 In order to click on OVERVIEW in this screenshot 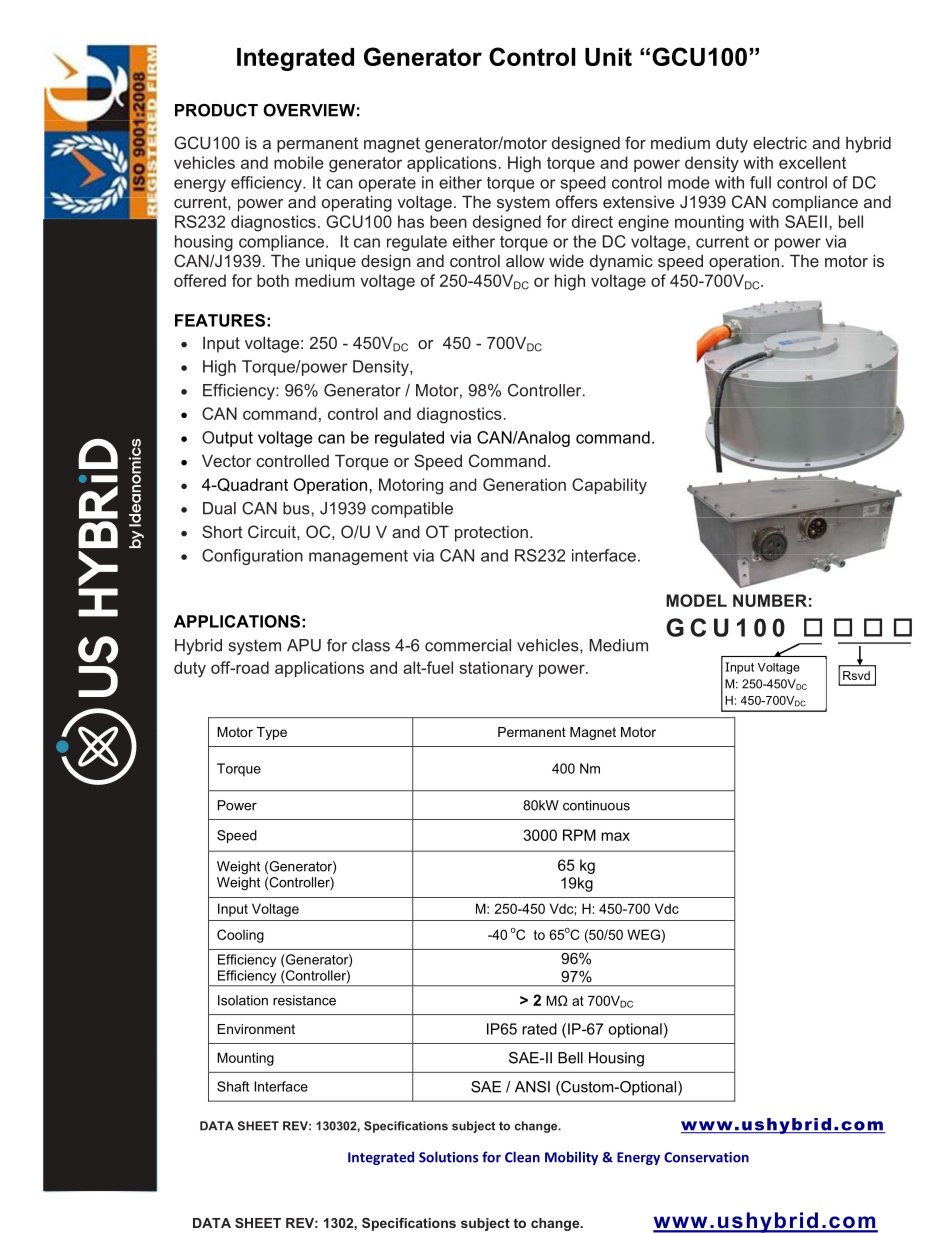, I will do `click(309, 110)`.
